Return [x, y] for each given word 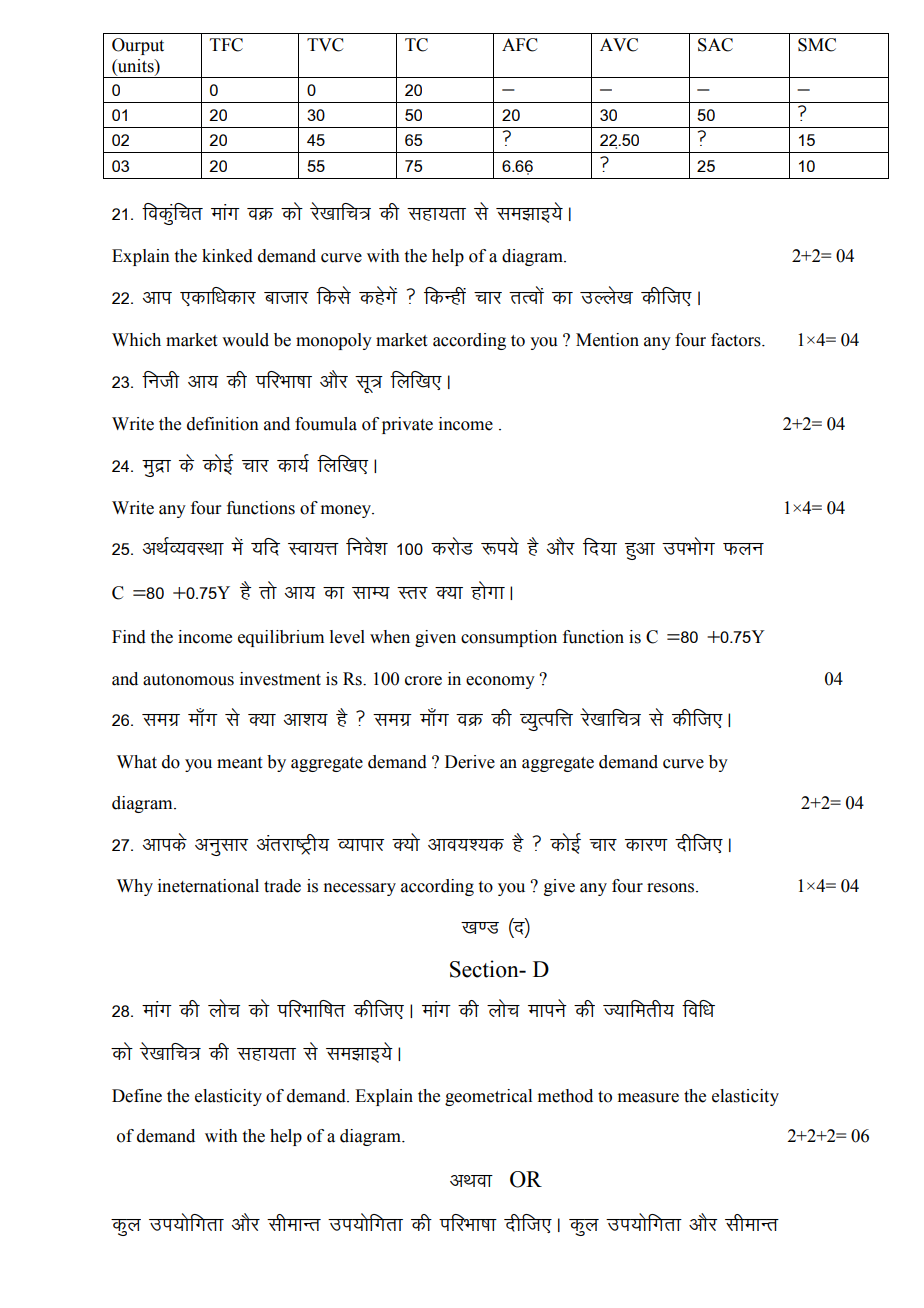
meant [239, 763]
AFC [520, 45]
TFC [226, 45]
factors [737, 340]
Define [137, 1096]
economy [500, 682]
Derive [470, 762]
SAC [715, 45]
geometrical [488, 1097]
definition [223, 424]
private [407, 425]
